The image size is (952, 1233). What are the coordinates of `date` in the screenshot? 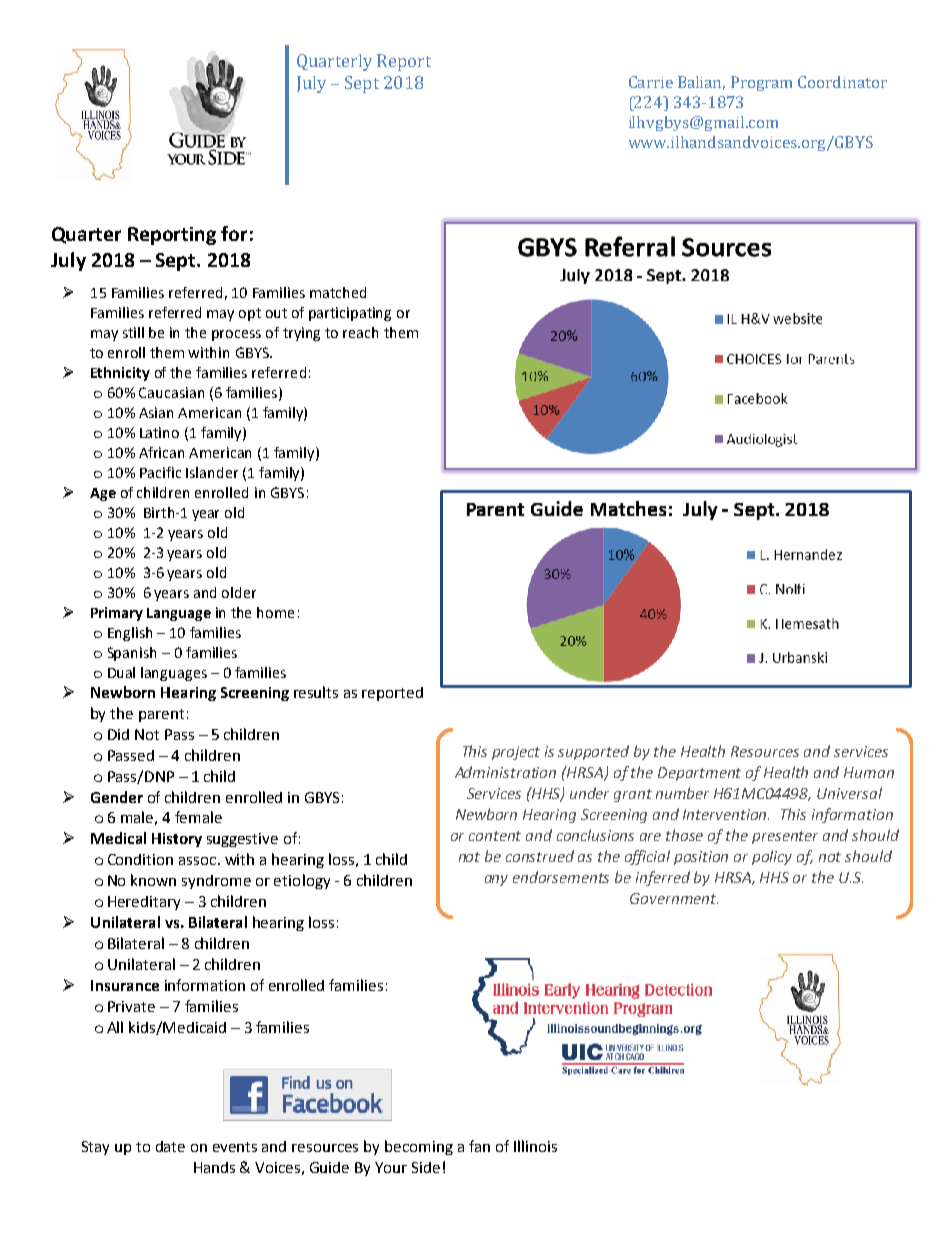 It's located at (170, 1146).
